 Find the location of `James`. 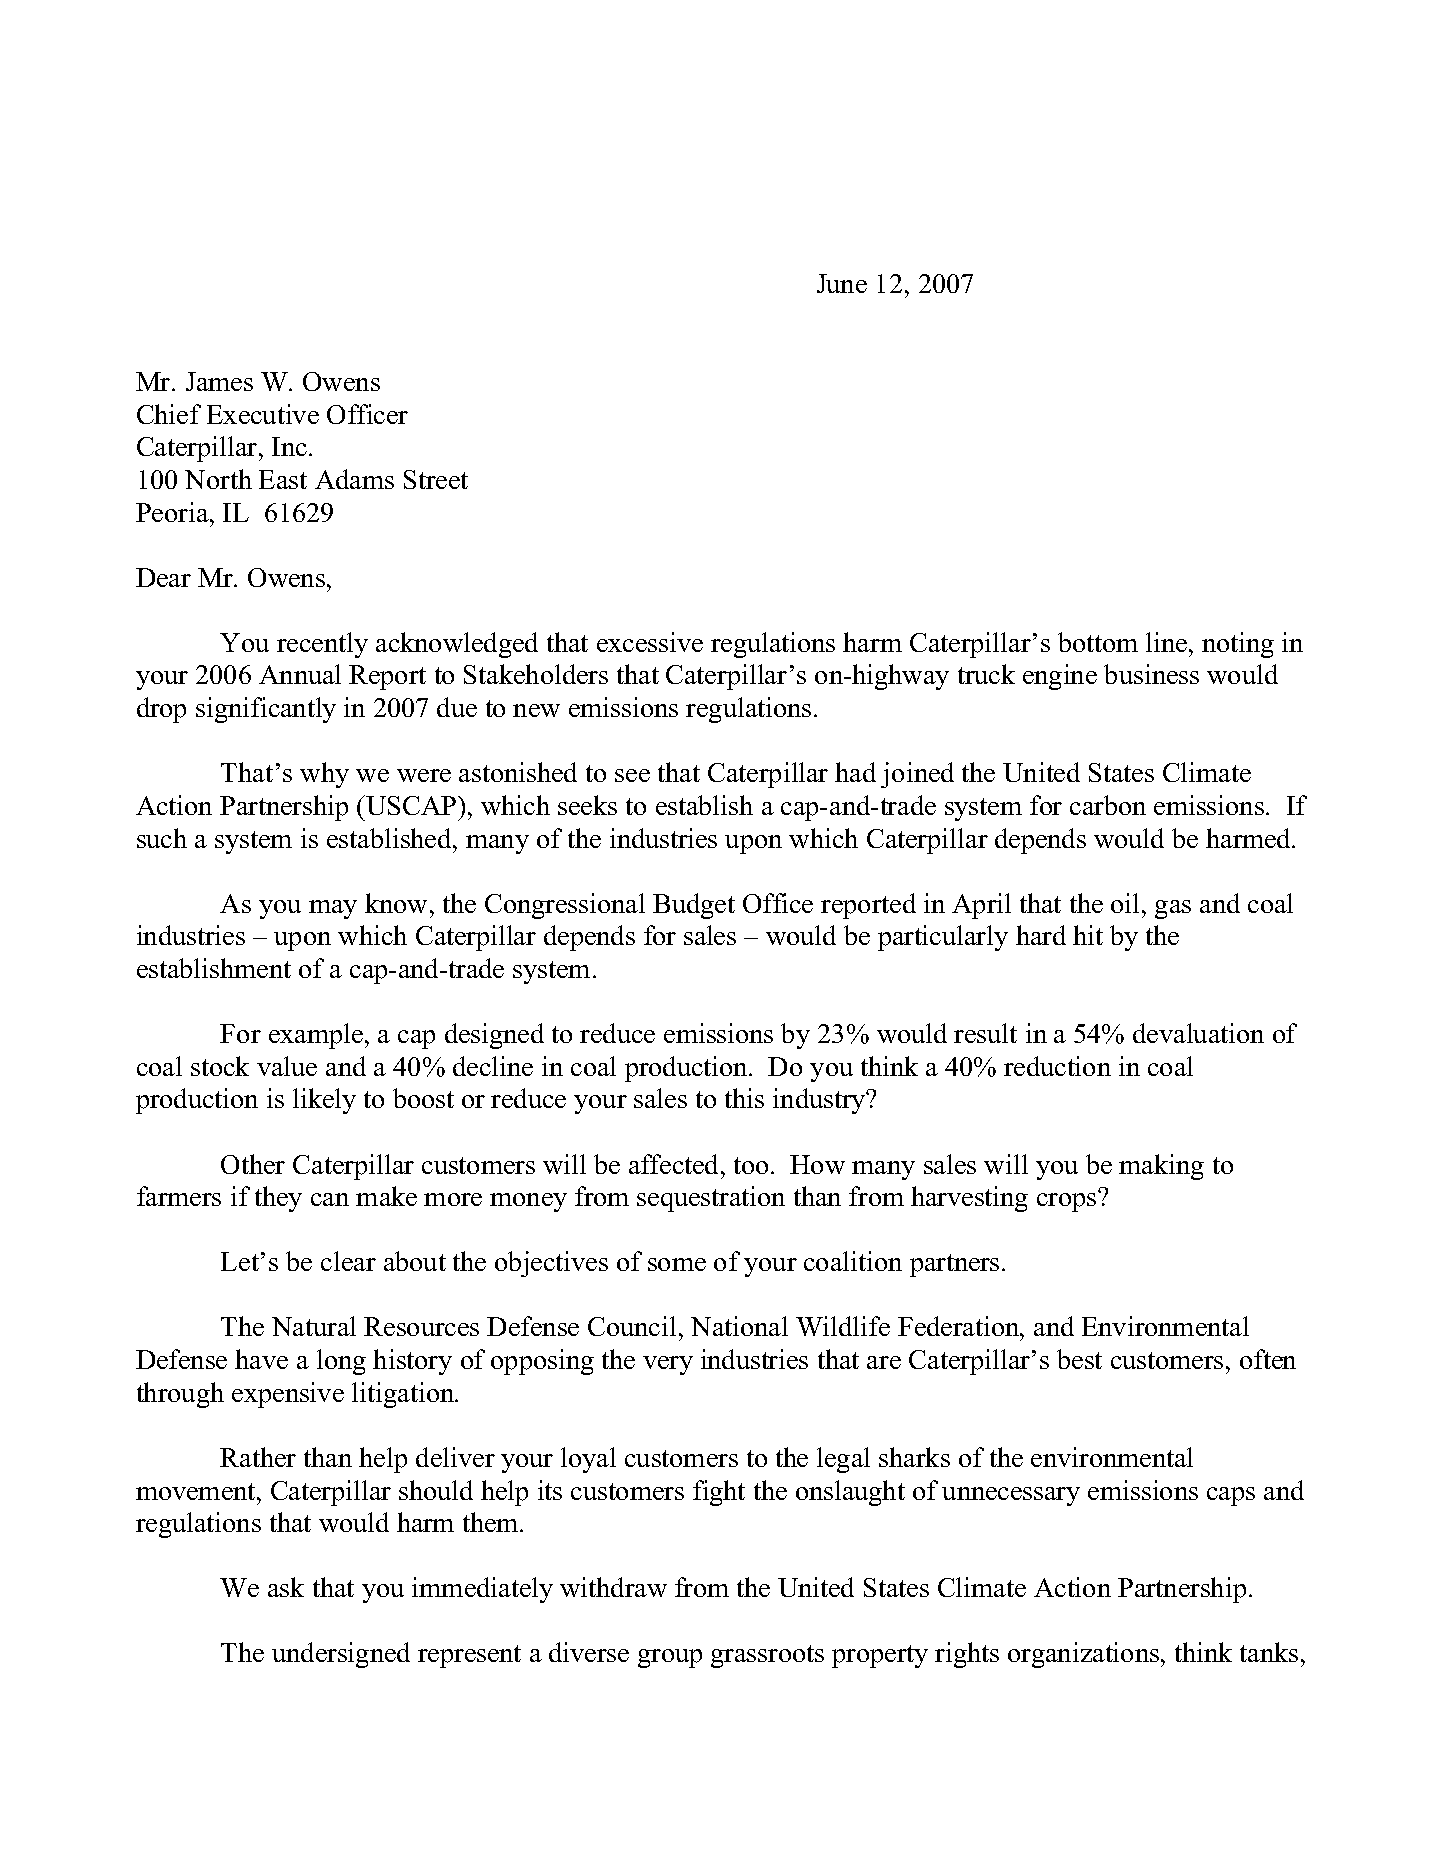

James is located at coordinates (219, 381).
